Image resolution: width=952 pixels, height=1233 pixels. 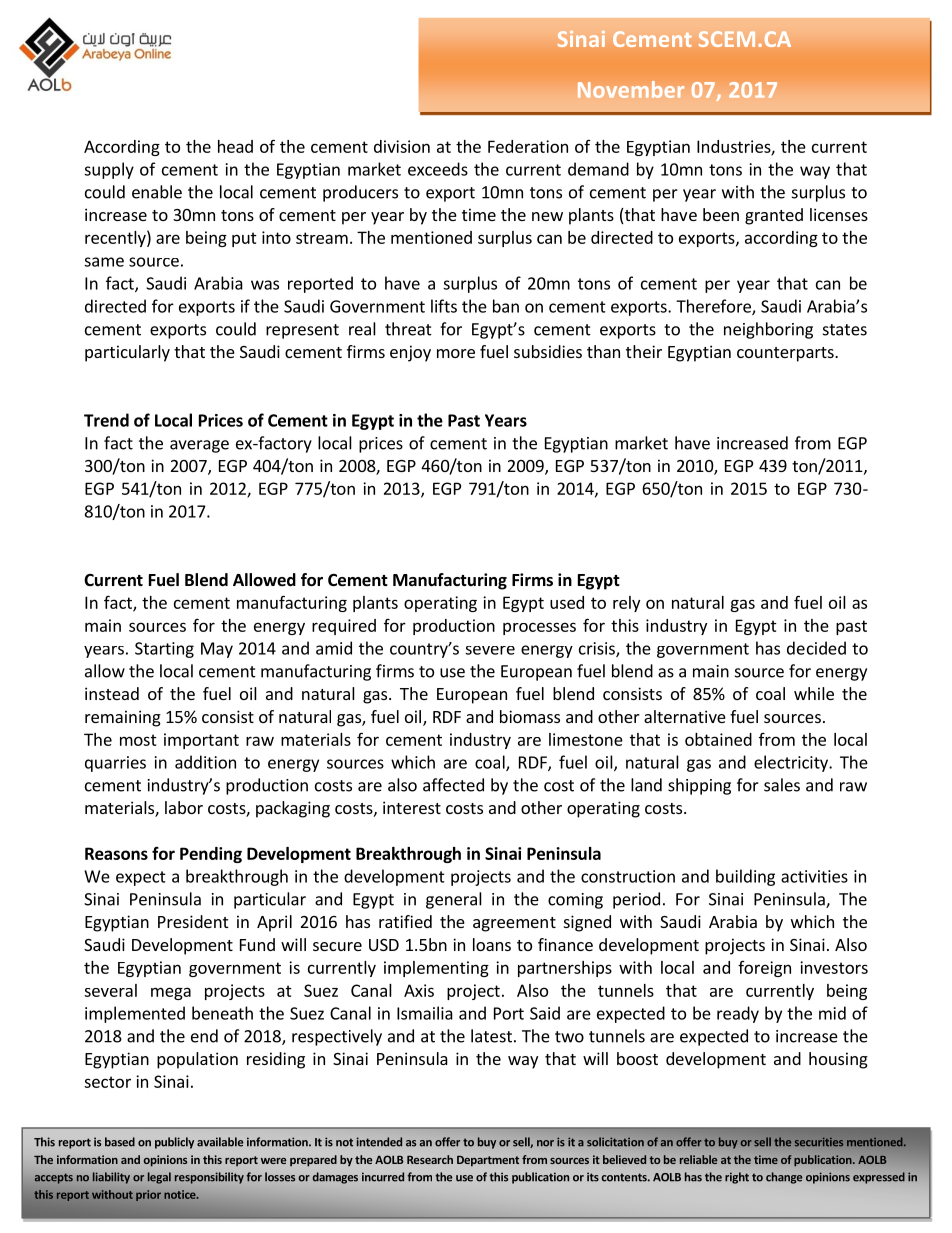 What do you see at coordinates (490, 650) in the page?
I see `severe` at bounding box center [490, 650].
